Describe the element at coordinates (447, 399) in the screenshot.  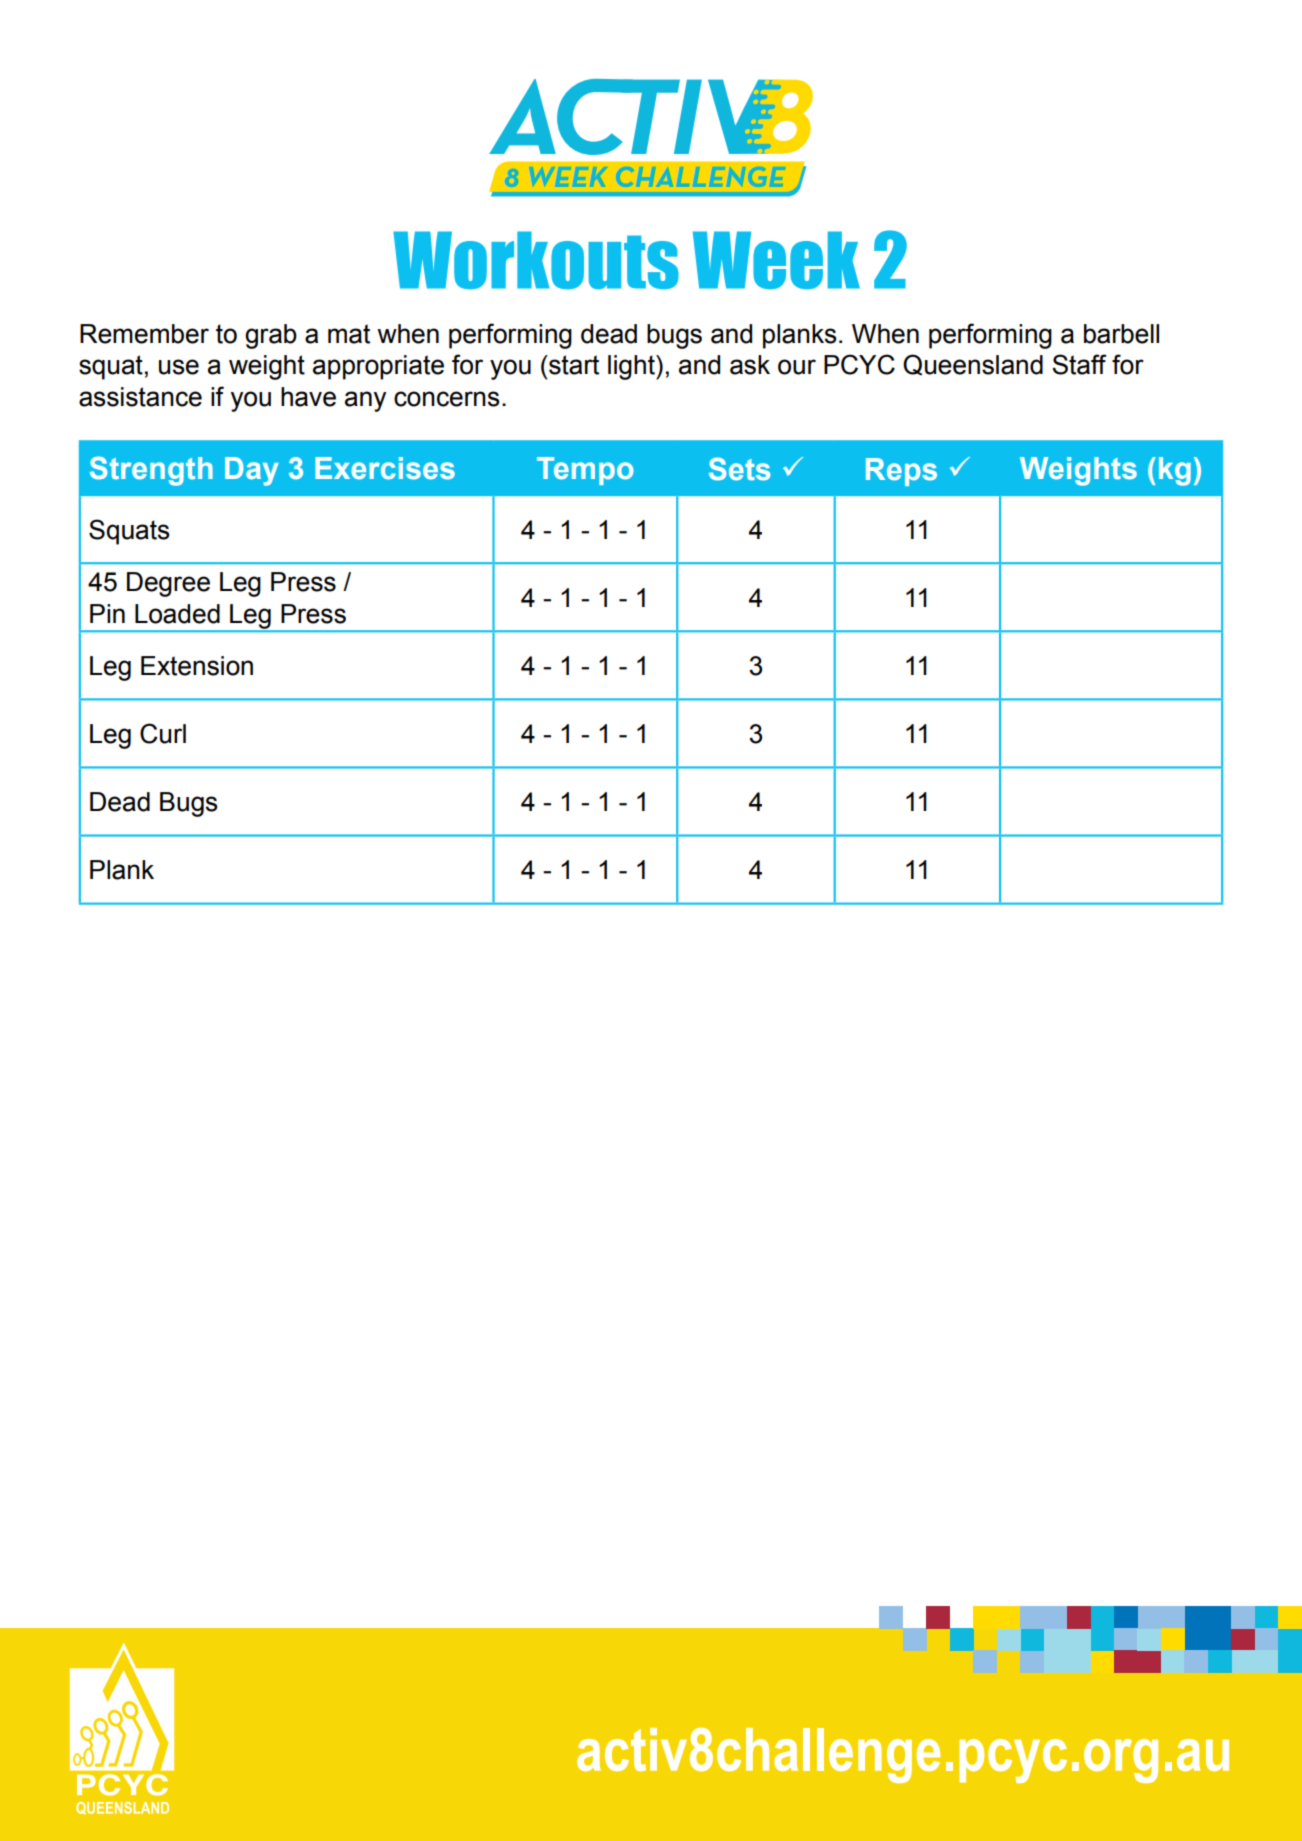
I see `concerns` at that location.
